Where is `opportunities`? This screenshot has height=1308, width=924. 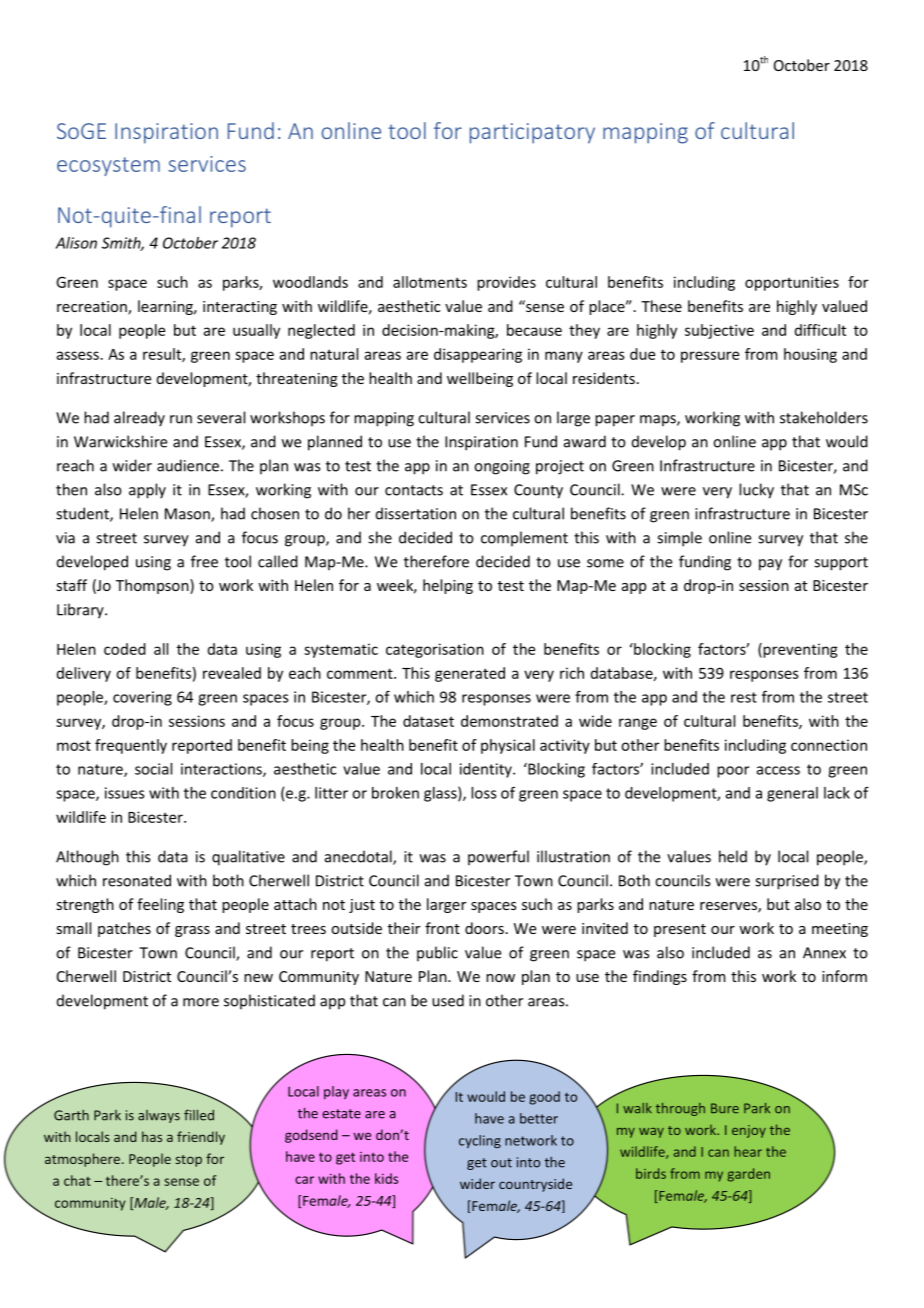 opportunities is located at coordinates (792, 283).
